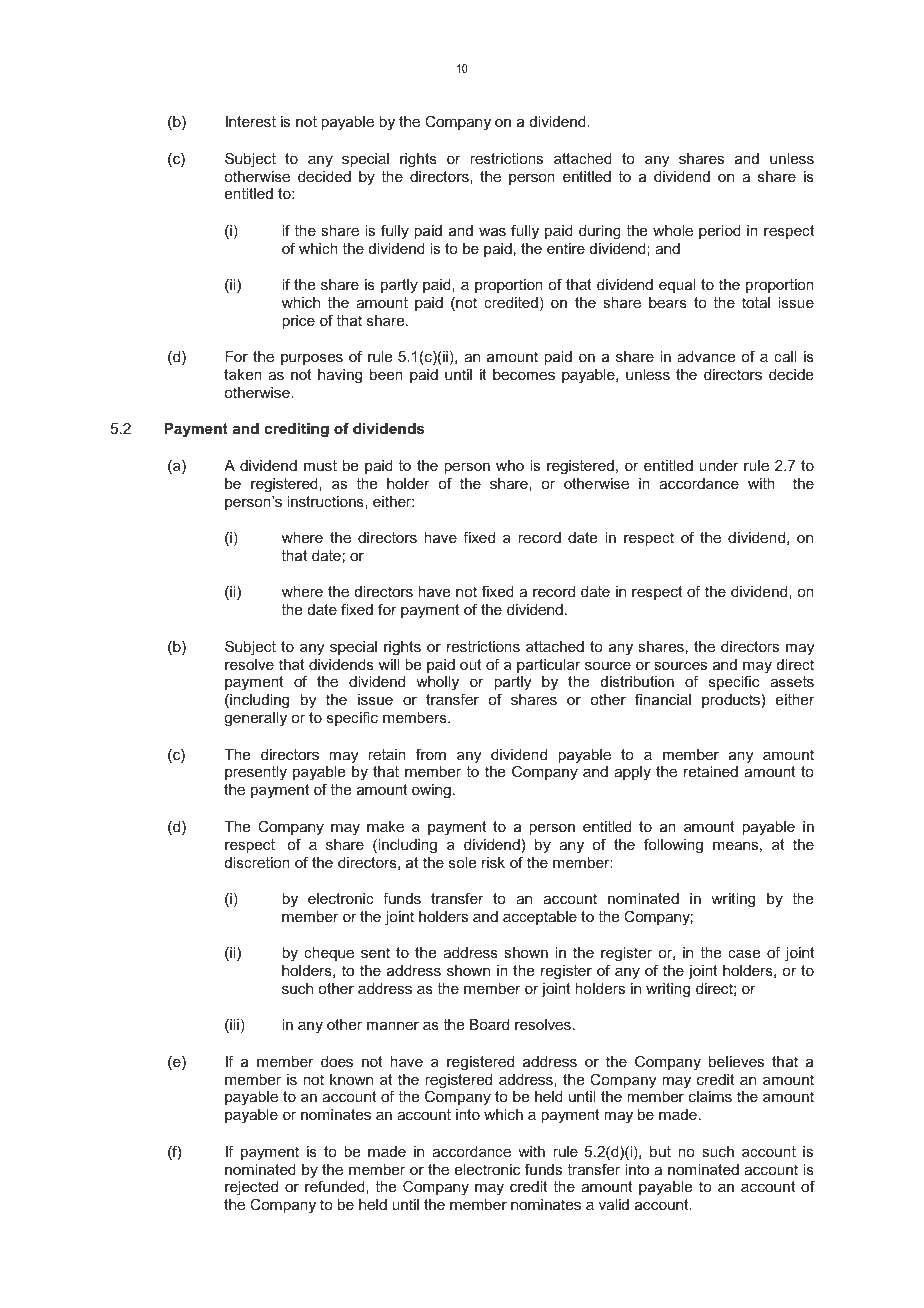 Image resolution: width=924 pixels, height=1308 pixels. Describe the element at coordinates (251, 121) in the page. I see `Interest` at that location.
